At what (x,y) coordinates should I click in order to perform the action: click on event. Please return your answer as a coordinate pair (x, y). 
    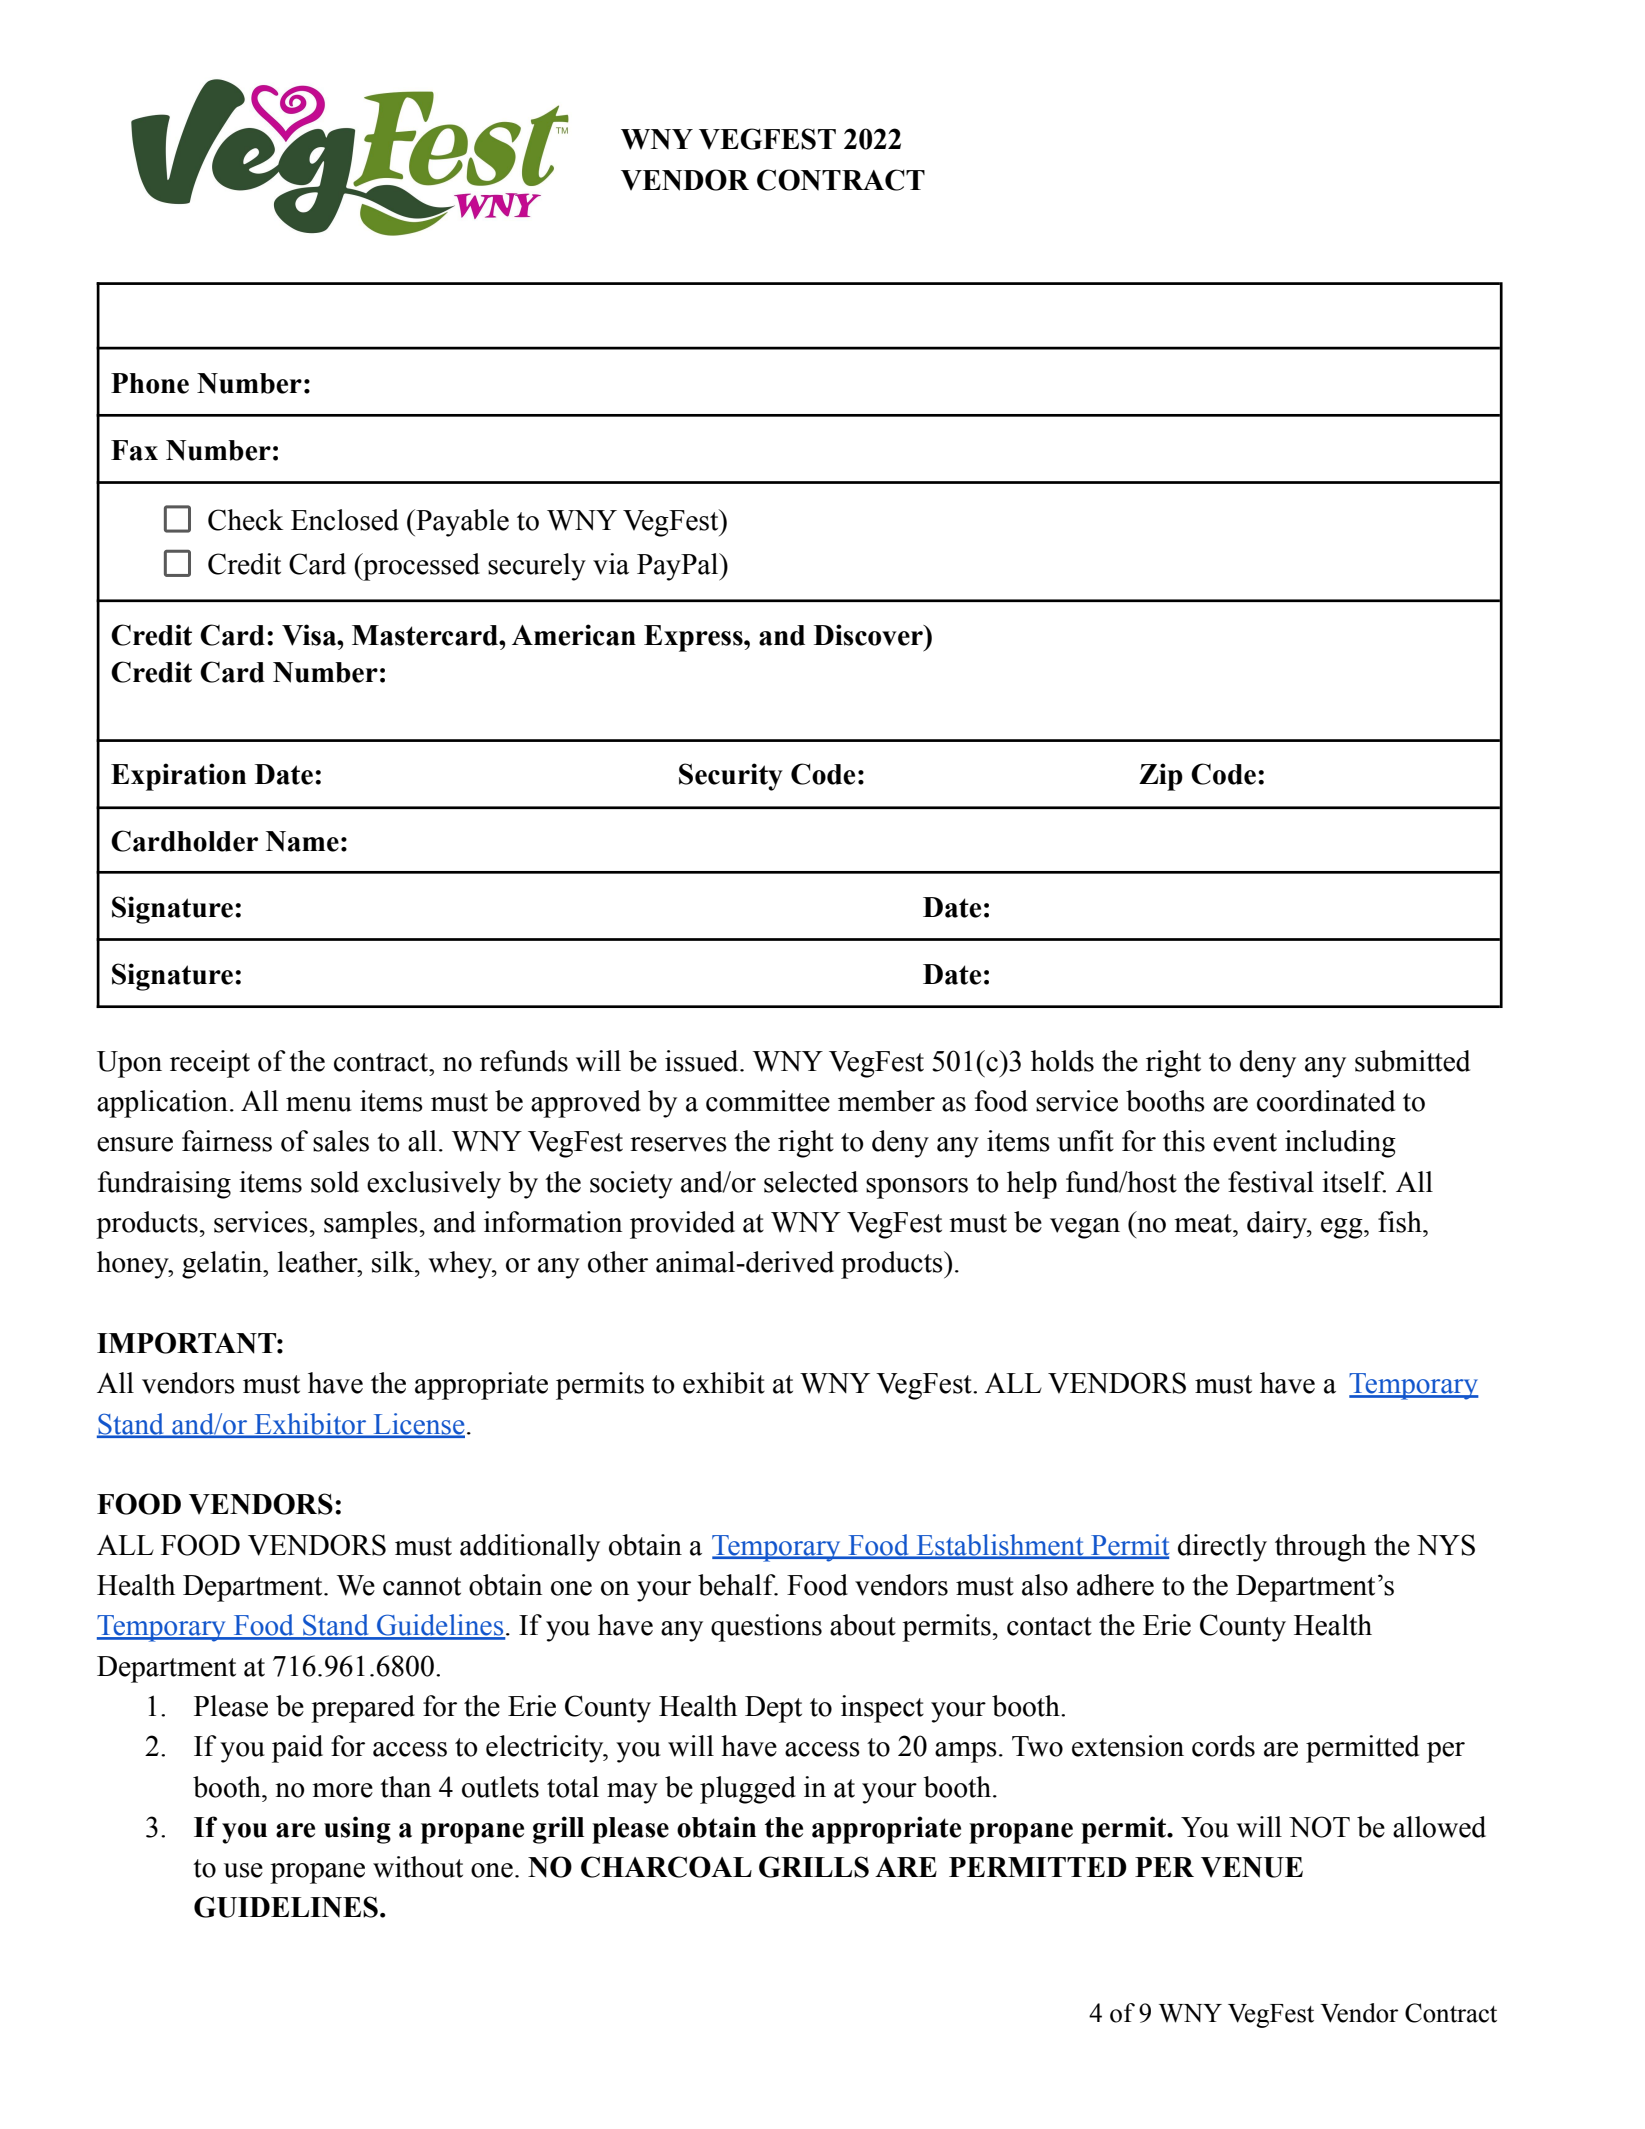
    Looking at the image, I should click on (1245, 1142).
